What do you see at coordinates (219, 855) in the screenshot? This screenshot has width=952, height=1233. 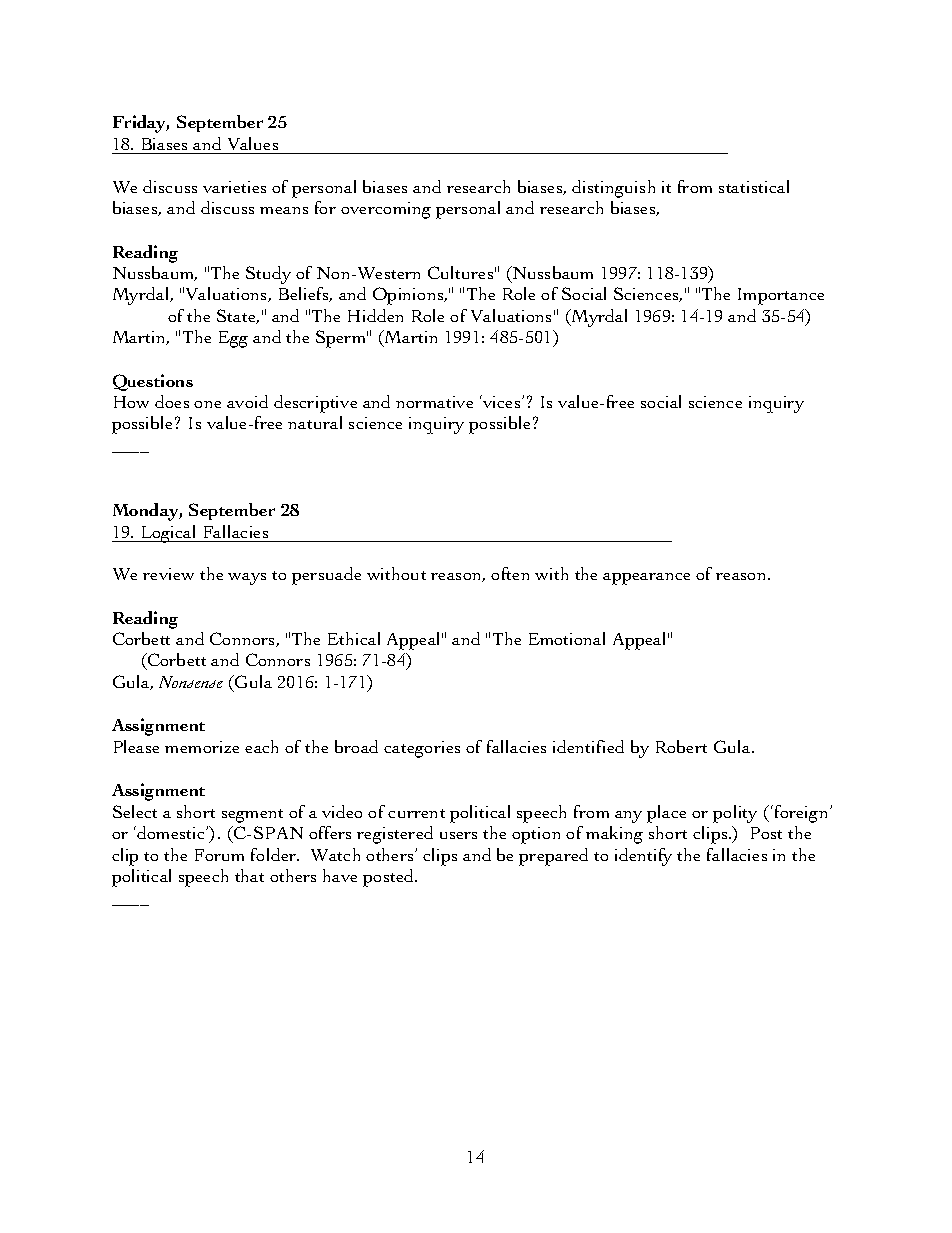 I see `Forum` at bounding box center [219, 855].
